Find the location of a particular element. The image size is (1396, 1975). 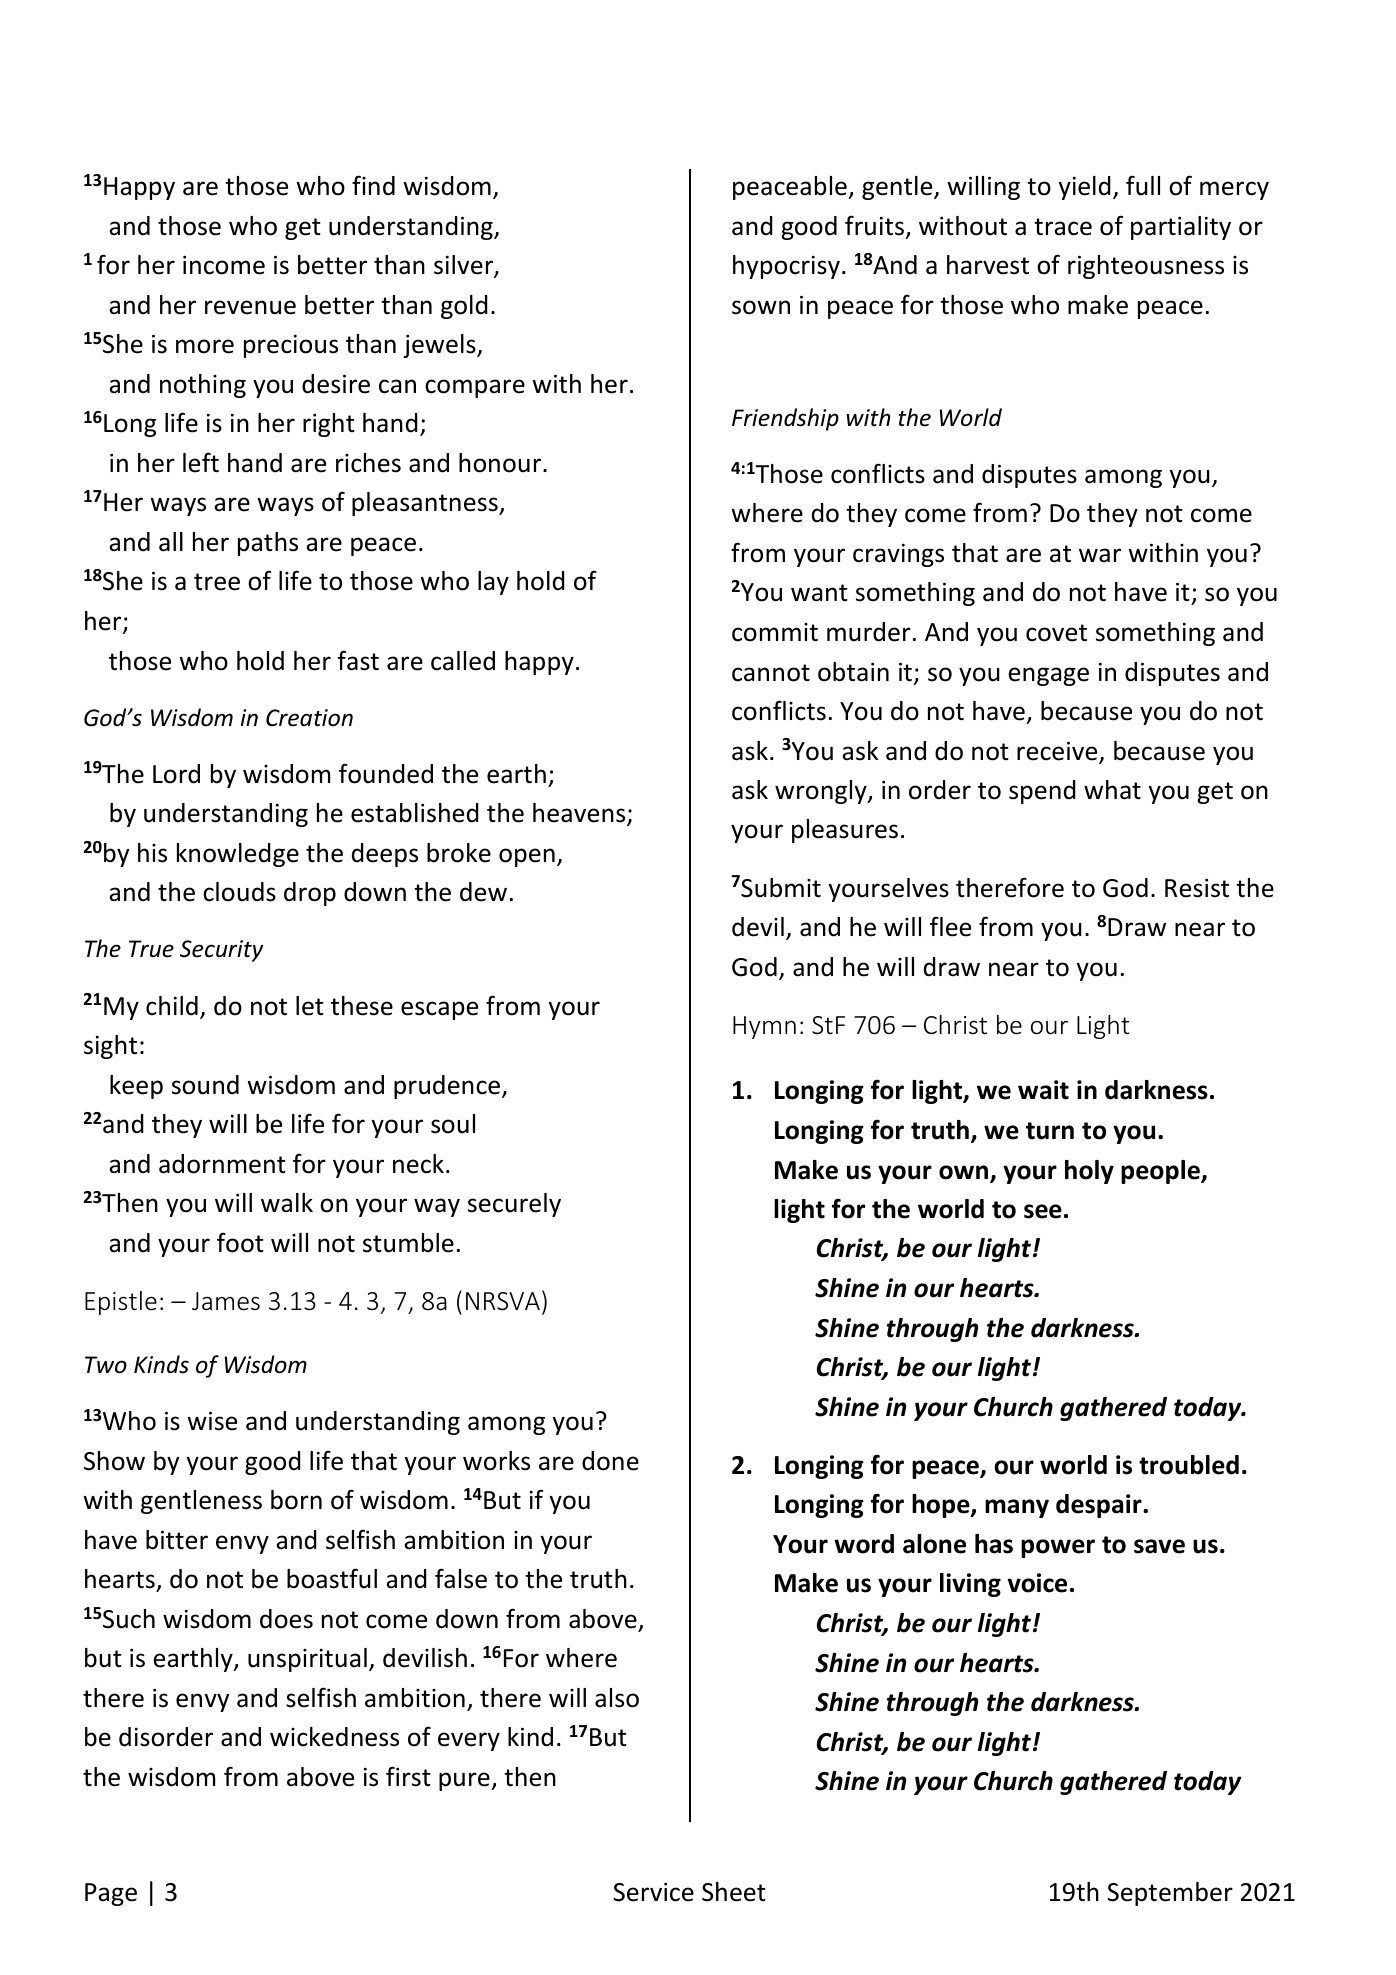

covet is located at coordinates (1056, 633).
